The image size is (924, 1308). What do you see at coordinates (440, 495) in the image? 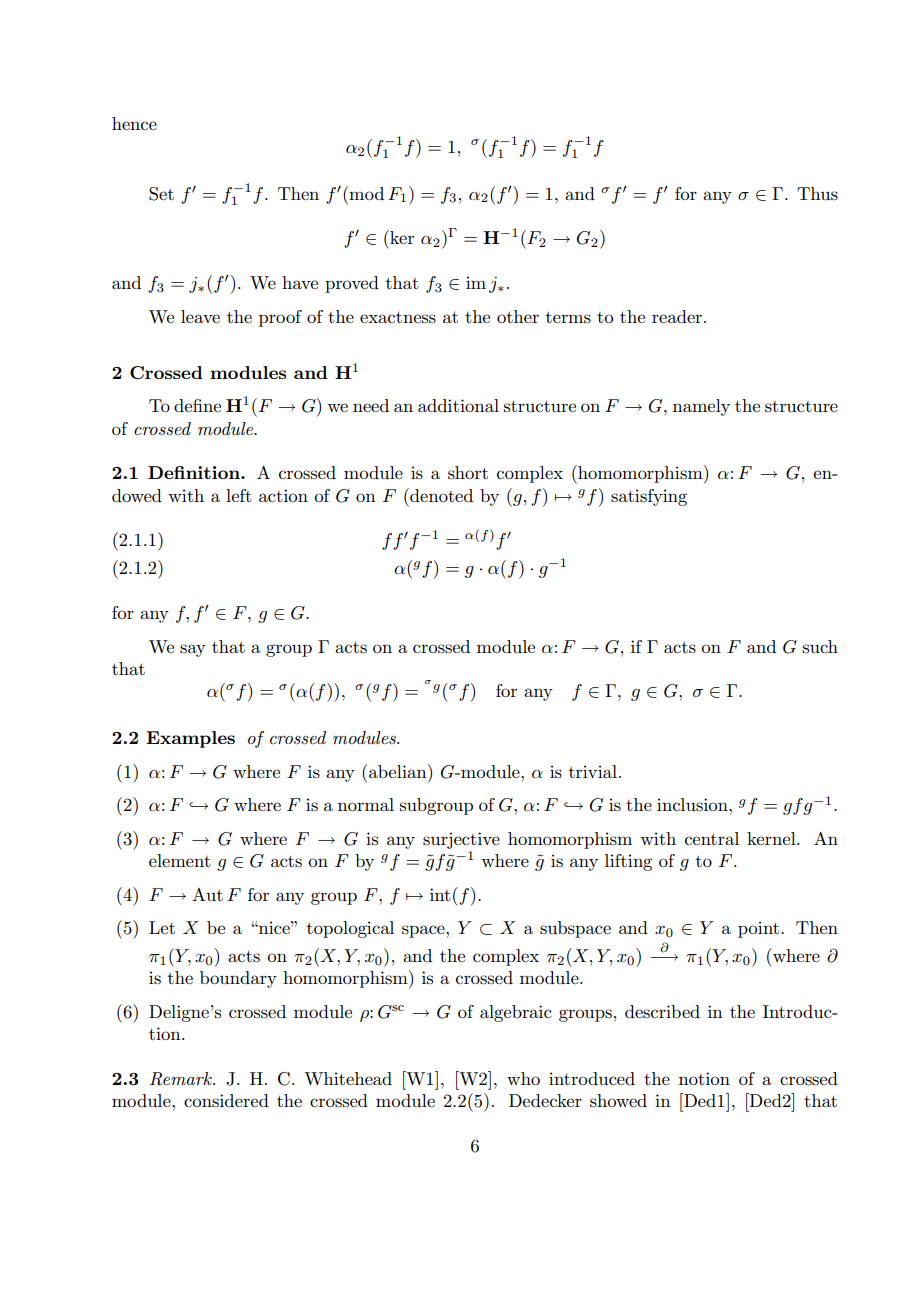
I see `denoted` at bounding box center [440, 495].
